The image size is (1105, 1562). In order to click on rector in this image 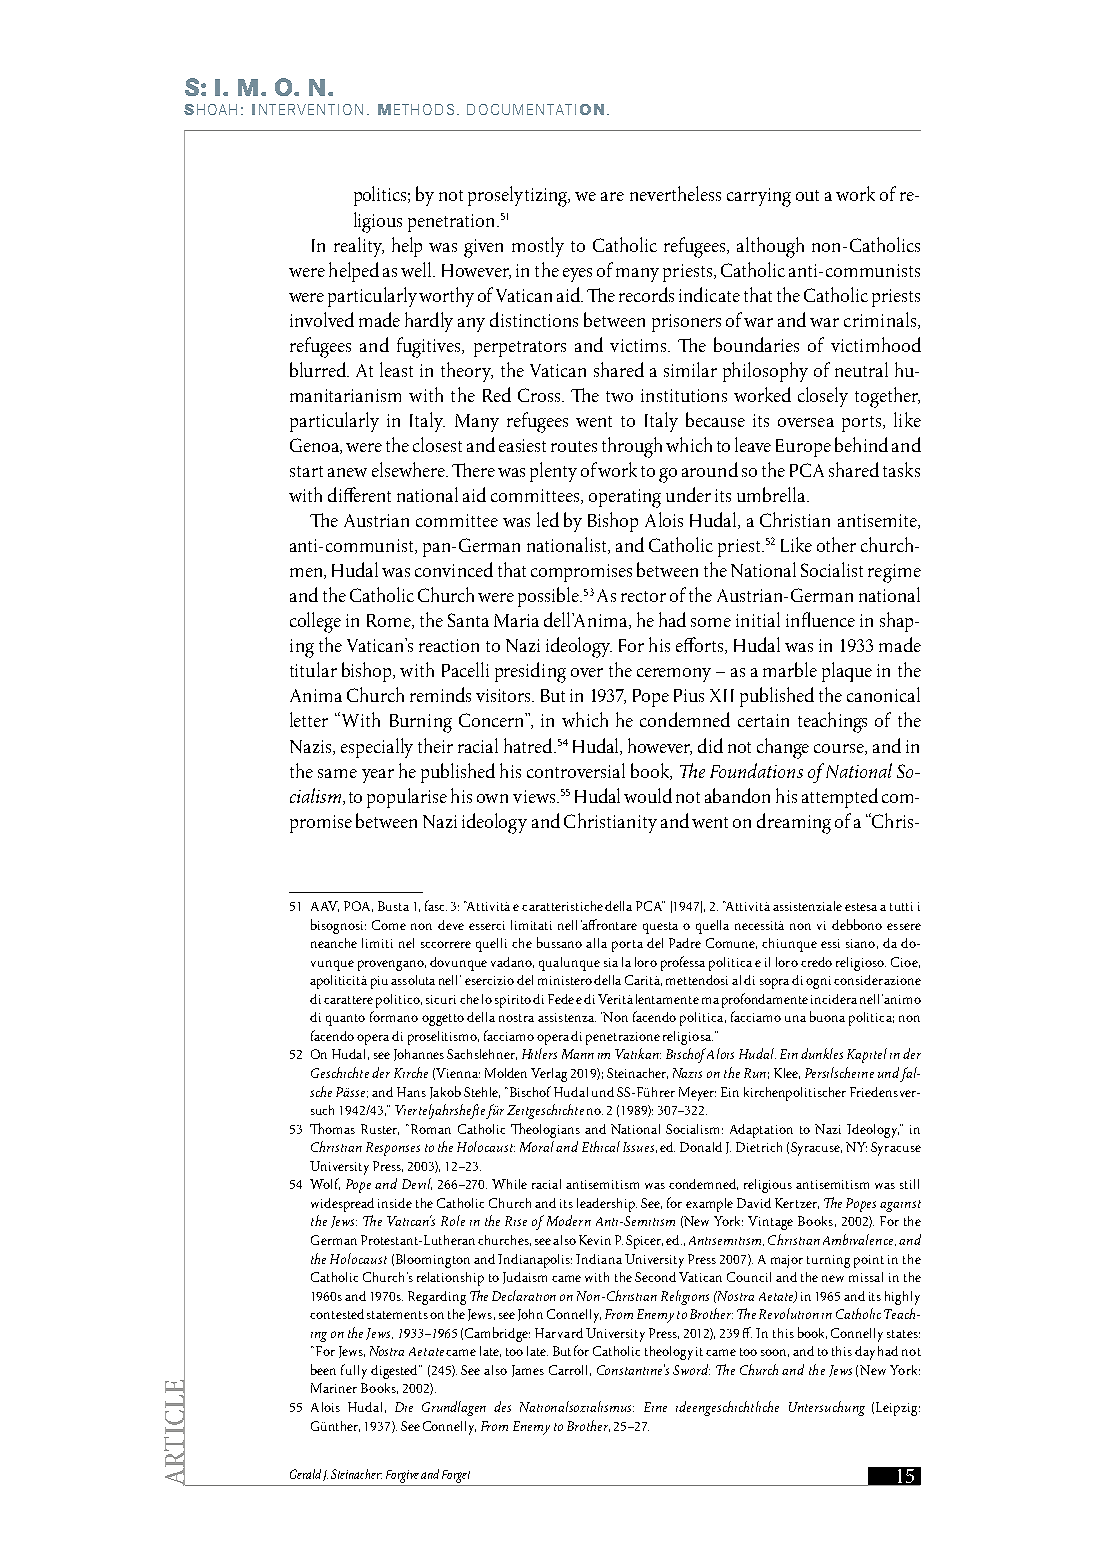, I will do `click(643, 596)`.
